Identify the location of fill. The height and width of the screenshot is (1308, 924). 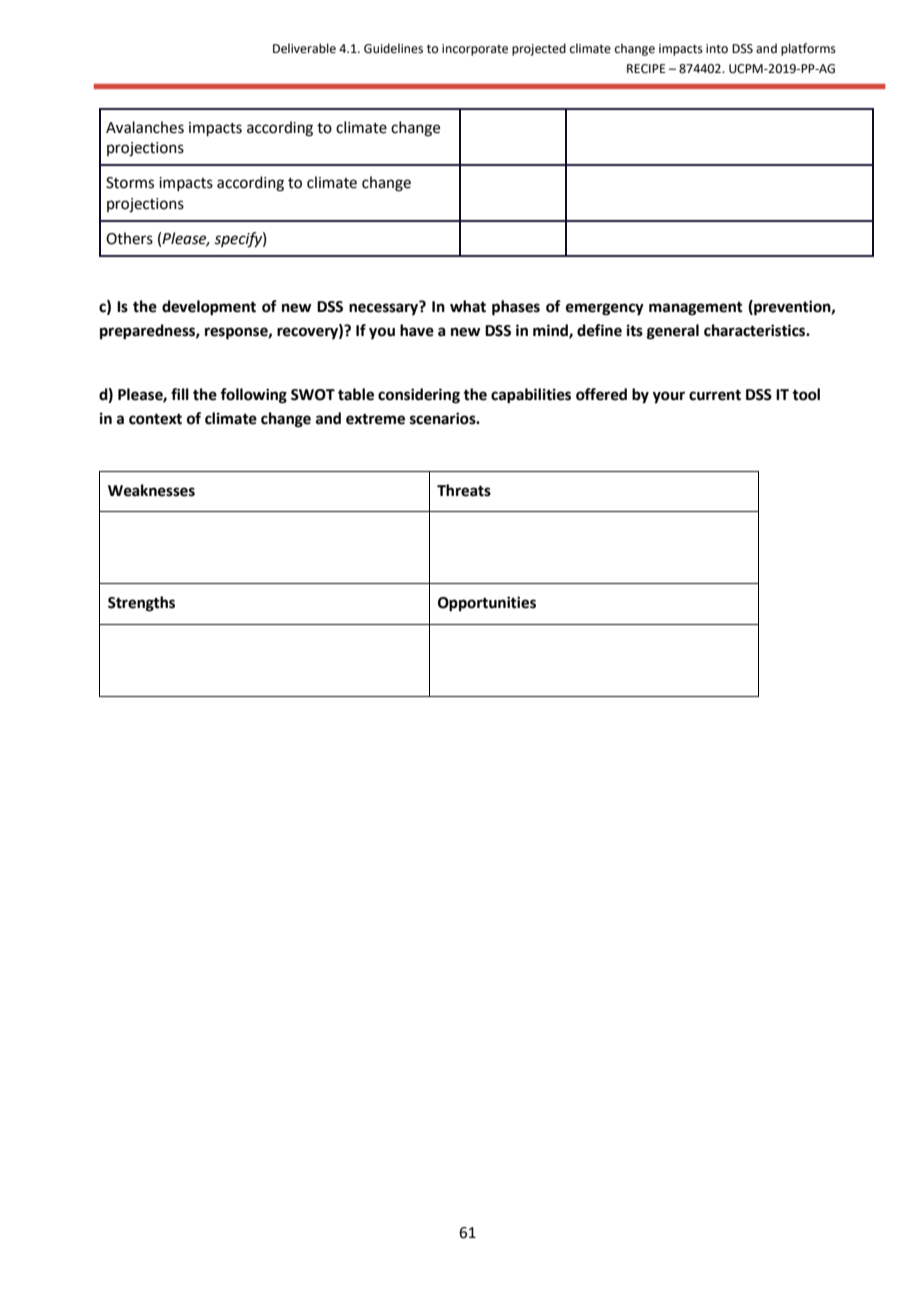
(180, 394).
